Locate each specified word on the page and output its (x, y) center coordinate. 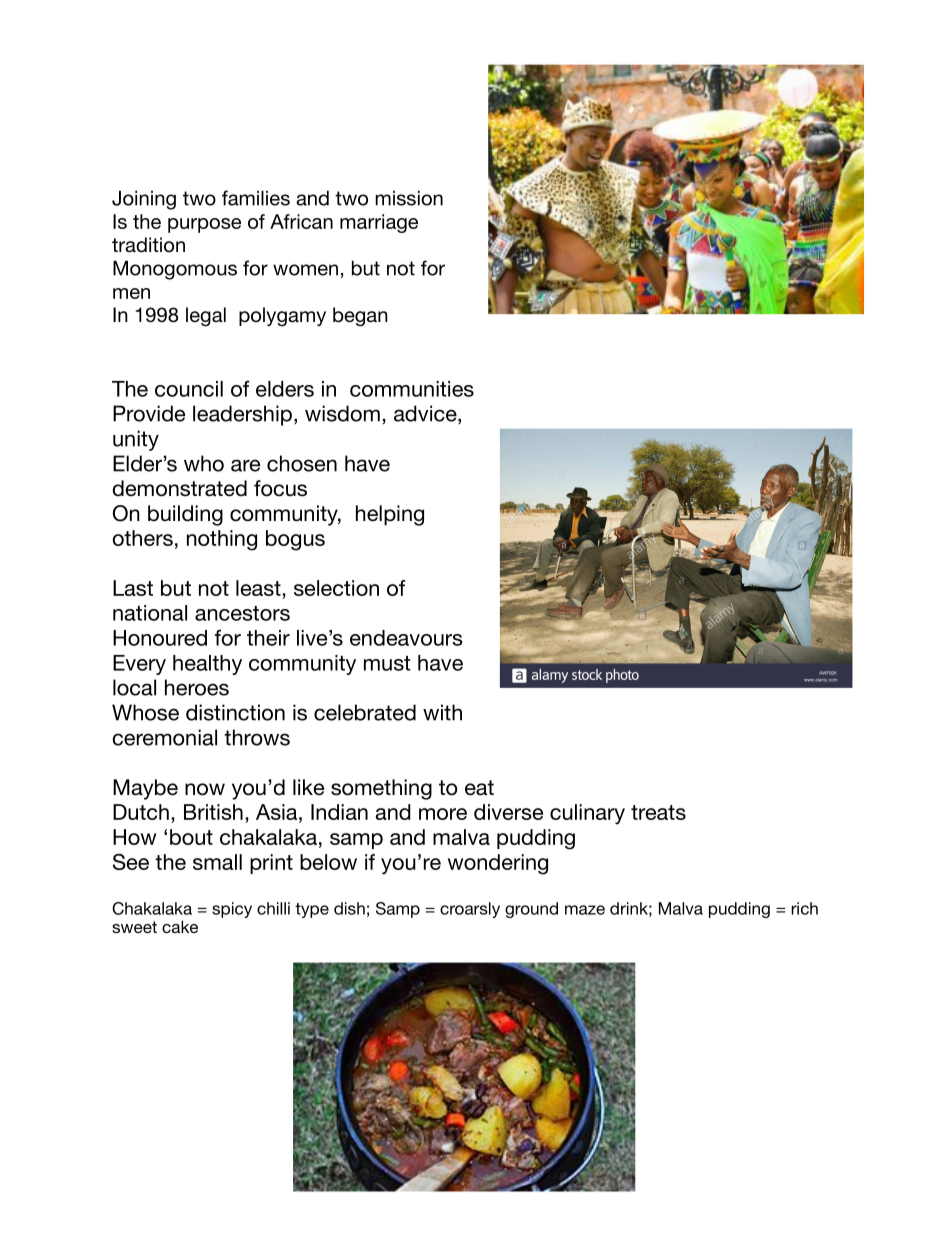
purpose (204, 225)
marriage (379, 223)
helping (390, 515)
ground (531, 910)
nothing (222, 540)
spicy (232, 910)
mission (409, 198)
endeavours (406, 638)
